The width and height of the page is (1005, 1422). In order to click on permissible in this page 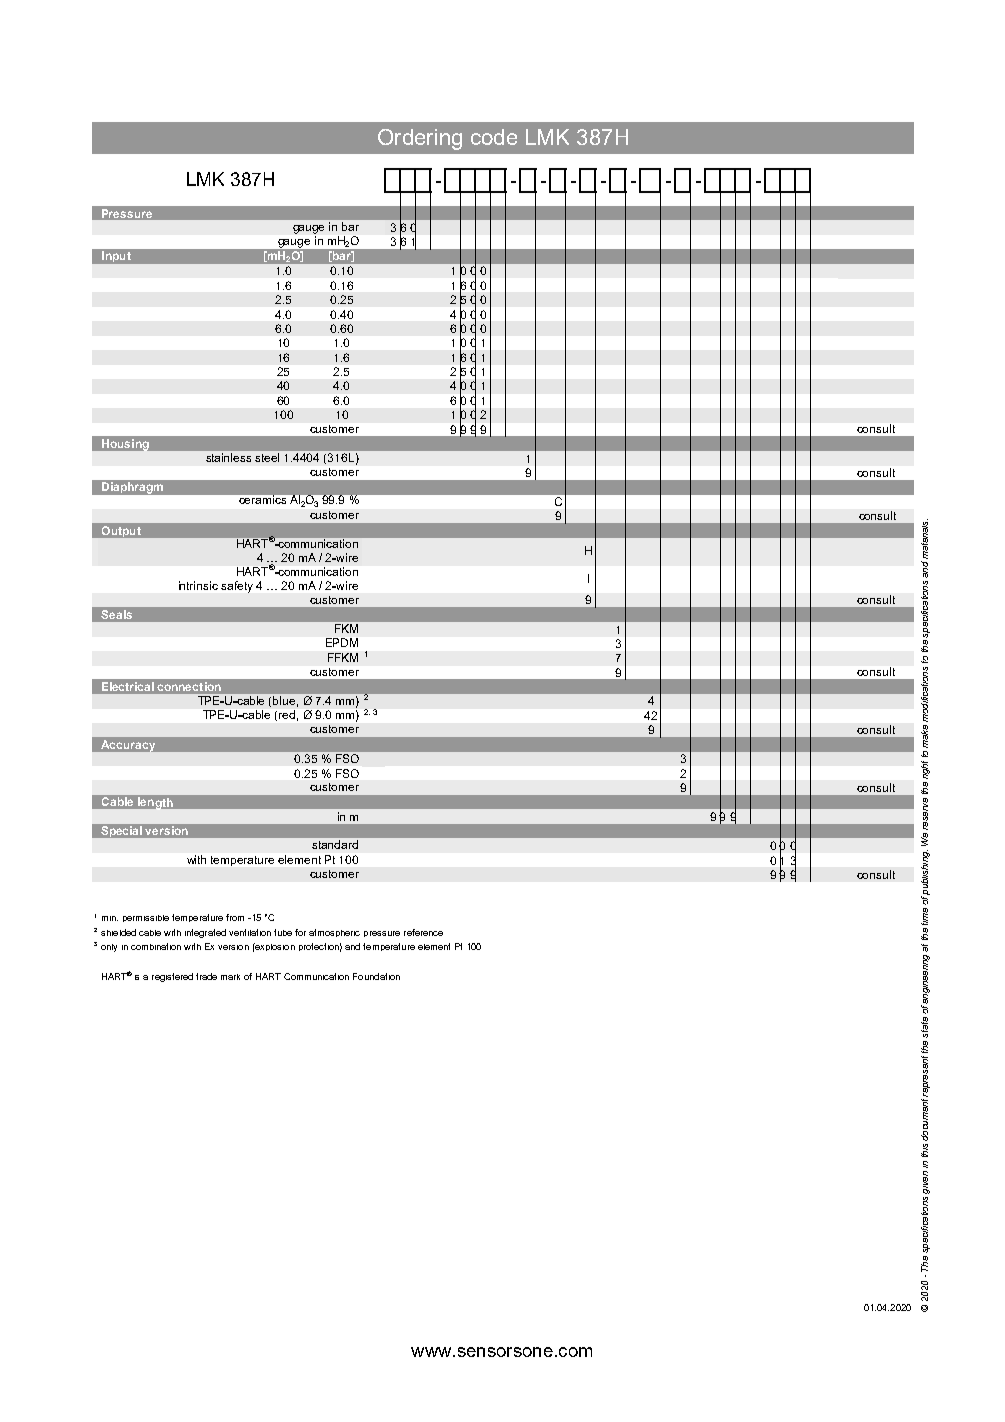, I will do `click(146, 918)`.
